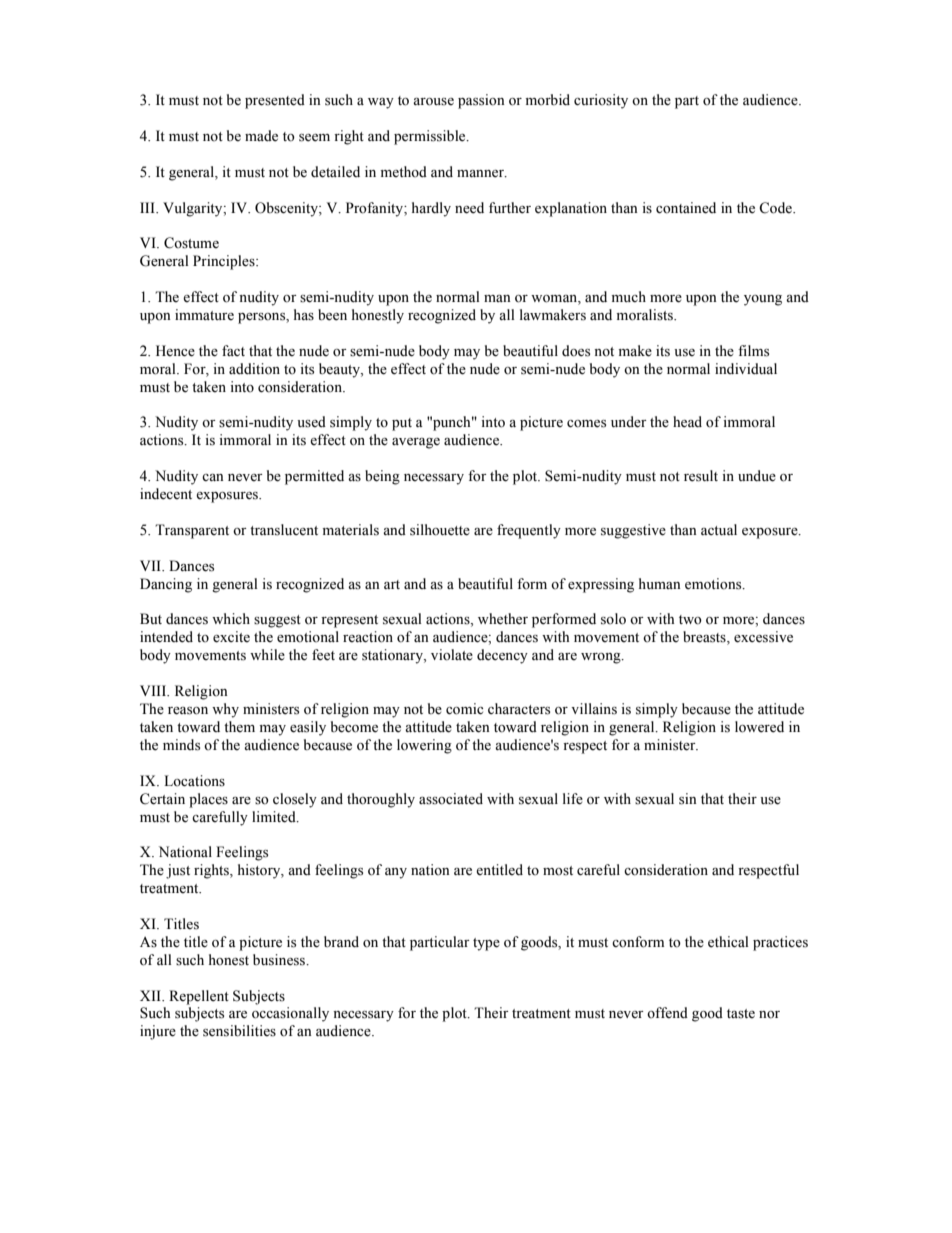  I want to click on addition, so click(254, 369).
